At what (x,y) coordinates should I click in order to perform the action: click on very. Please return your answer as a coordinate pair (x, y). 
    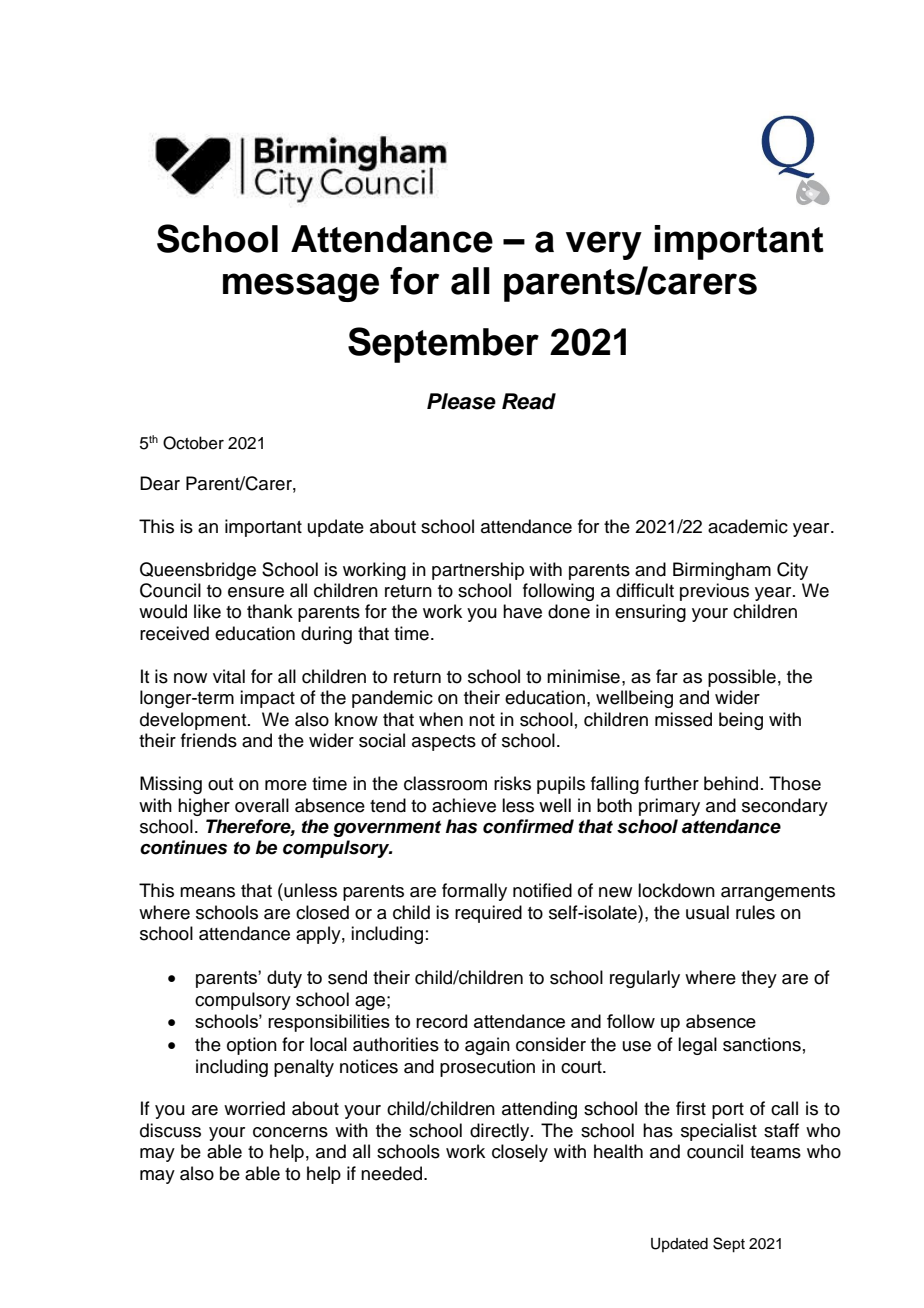
    Looking at the image, I should click on (604, 245).
